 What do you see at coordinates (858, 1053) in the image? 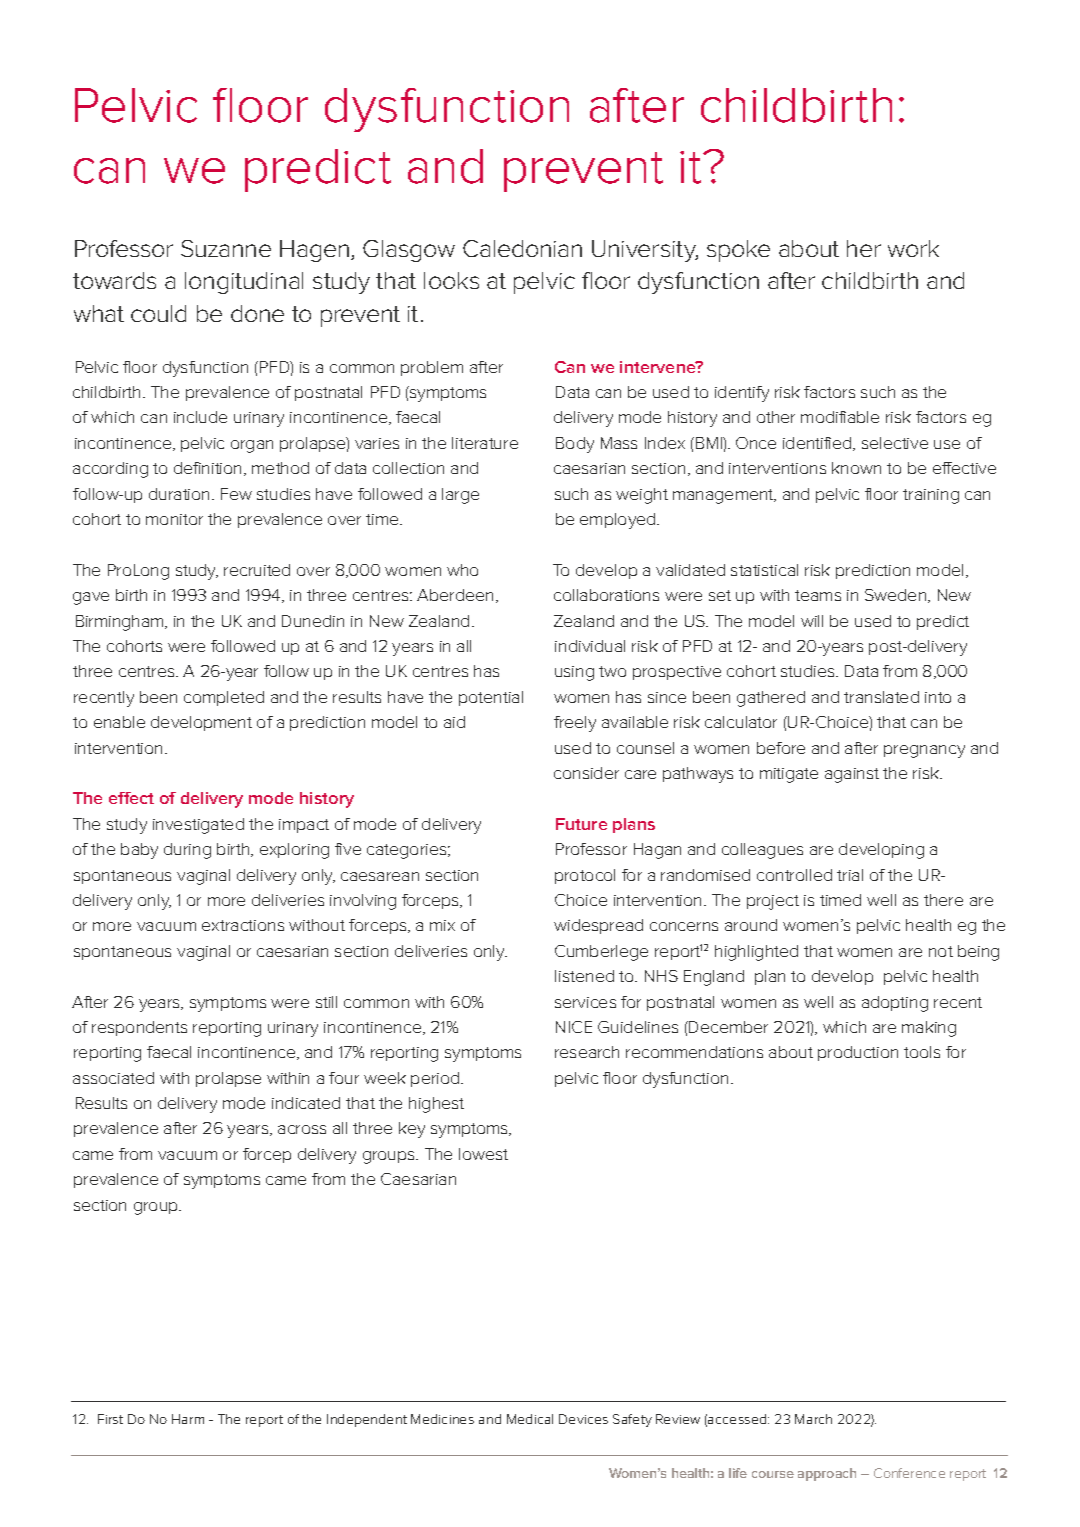
I see `production` at bounding box center [858, 1053].
